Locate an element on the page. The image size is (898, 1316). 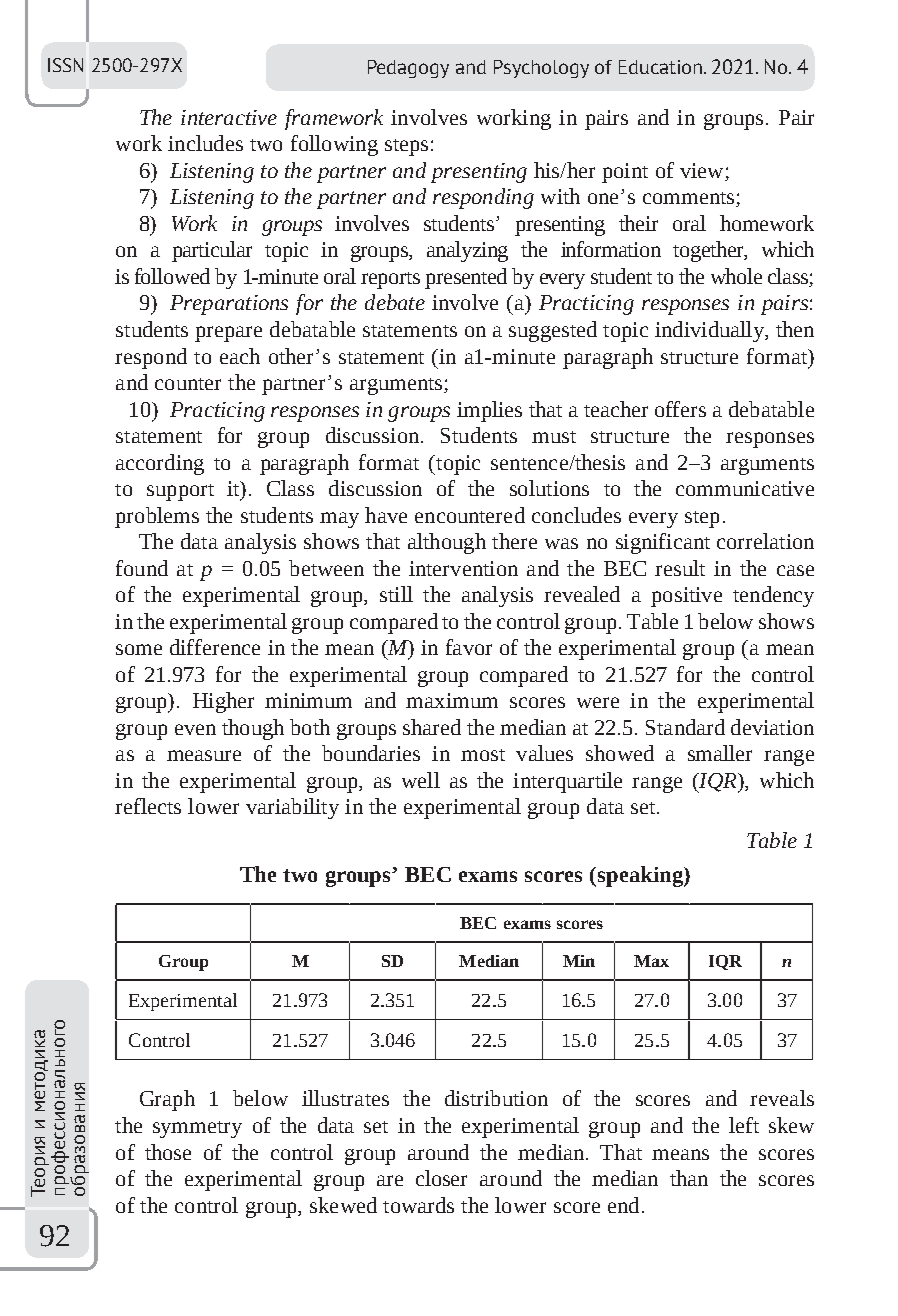
some is located at coordinates (139, 649).
